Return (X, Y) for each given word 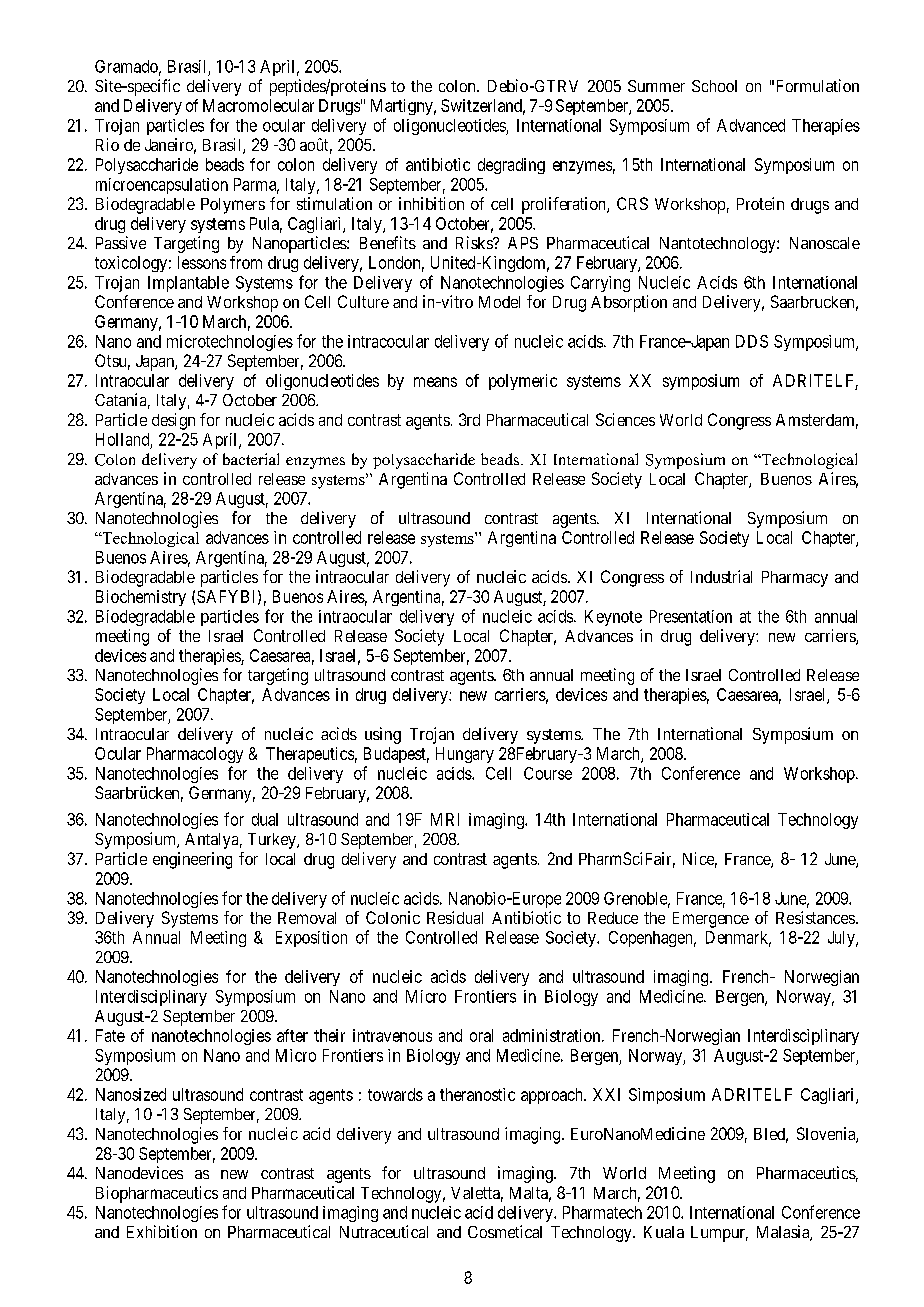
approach (553, 1096)
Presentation (691, 616)
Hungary (465, 755)
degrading (511, 166)
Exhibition (162, 1231)
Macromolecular (258, 105)
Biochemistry (141, 598)
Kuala (664, 1232)
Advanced (751, 125)
